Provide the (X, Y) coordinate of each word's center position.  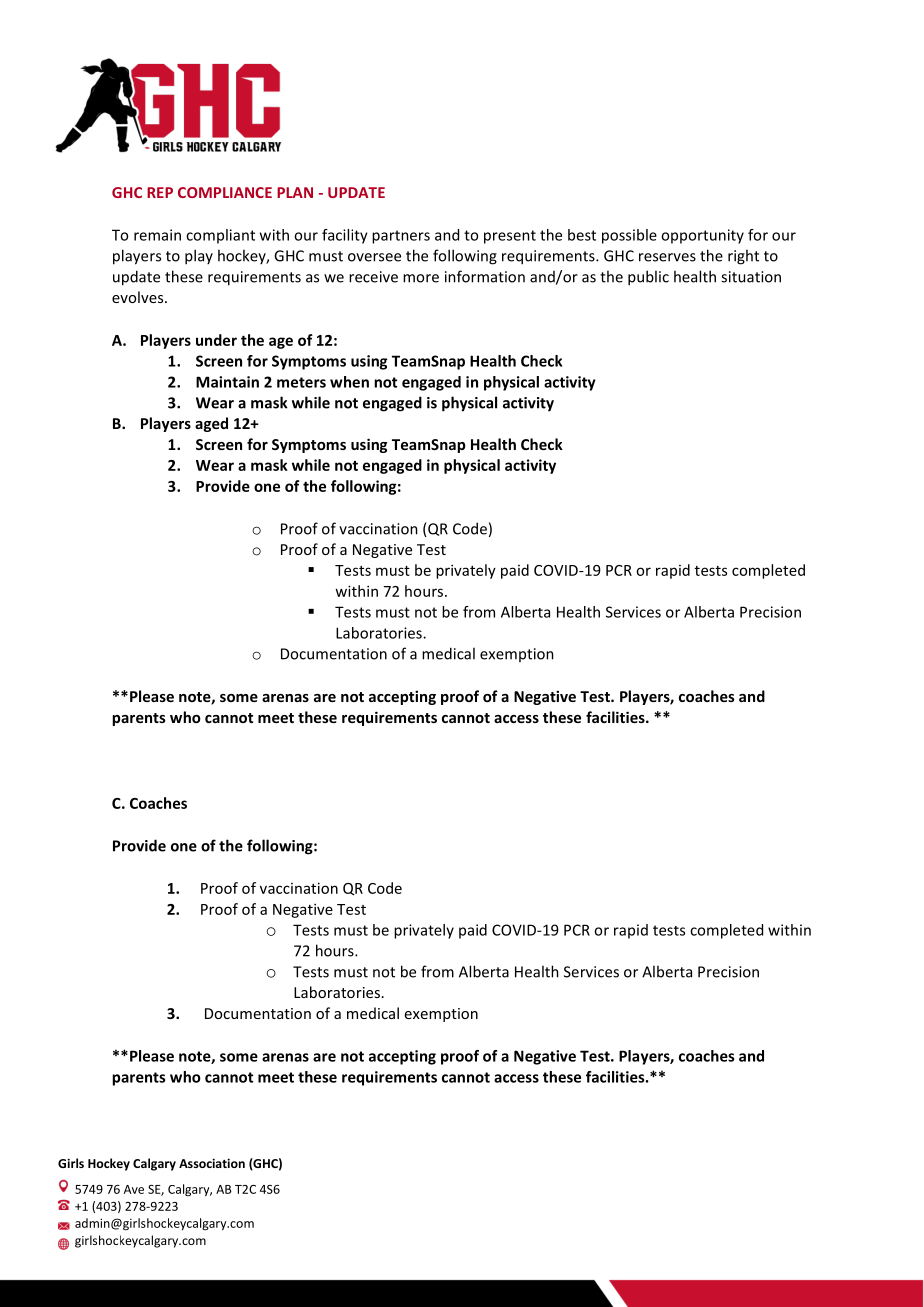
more (421, 278)
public (648, 278)
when (349, 382)
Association (212, 1163)
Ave (134, 1189)
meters (301, 382)
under (216, 340)
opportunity (702, 236)
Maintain (227, 382)
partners (401, 237)
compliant (220, 236)
